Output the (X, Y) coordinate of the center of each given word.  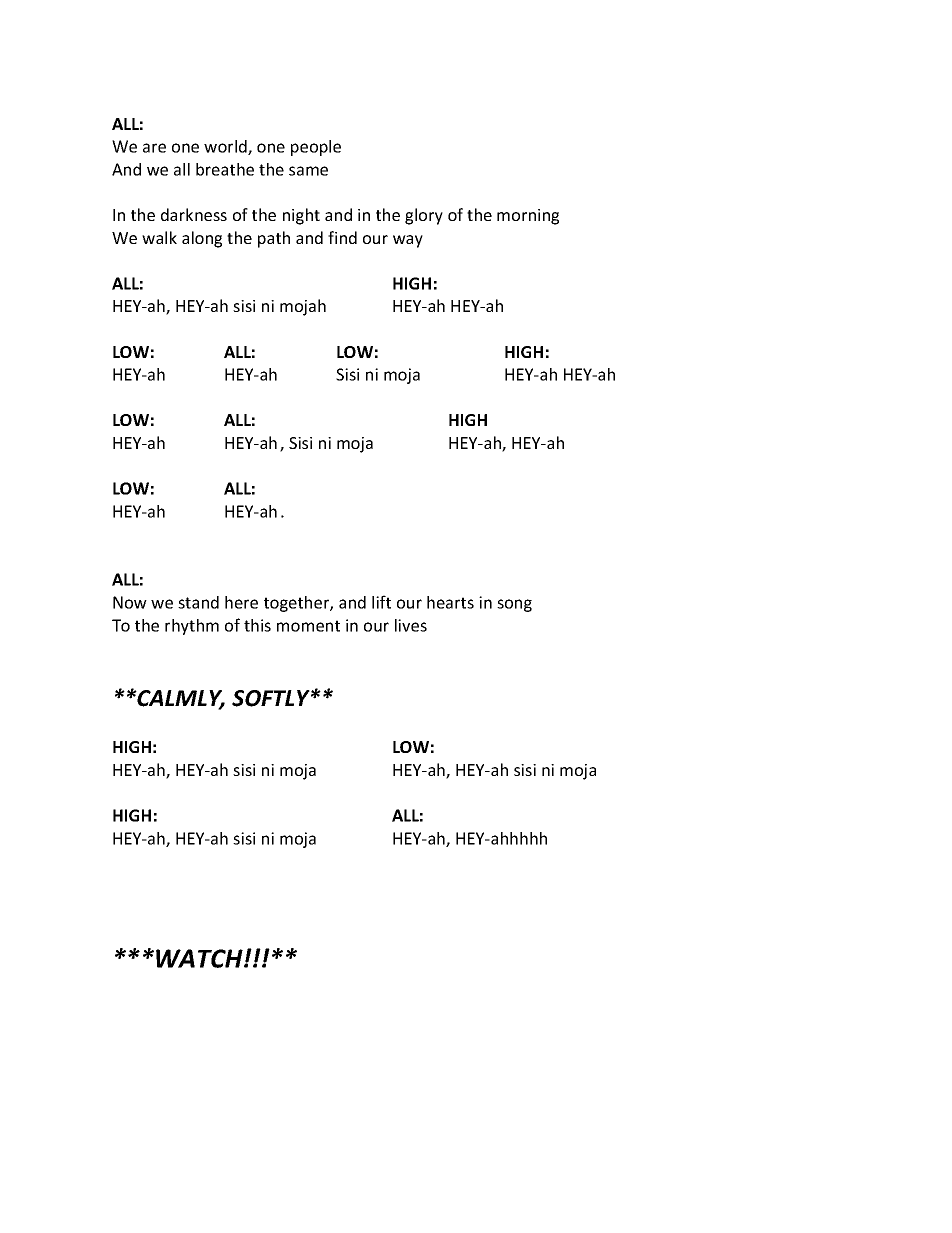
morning (528, 217)
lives (411, 625)
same (308, 171)
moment (308, 626)
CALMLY (180, 699)
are (154, 148)
